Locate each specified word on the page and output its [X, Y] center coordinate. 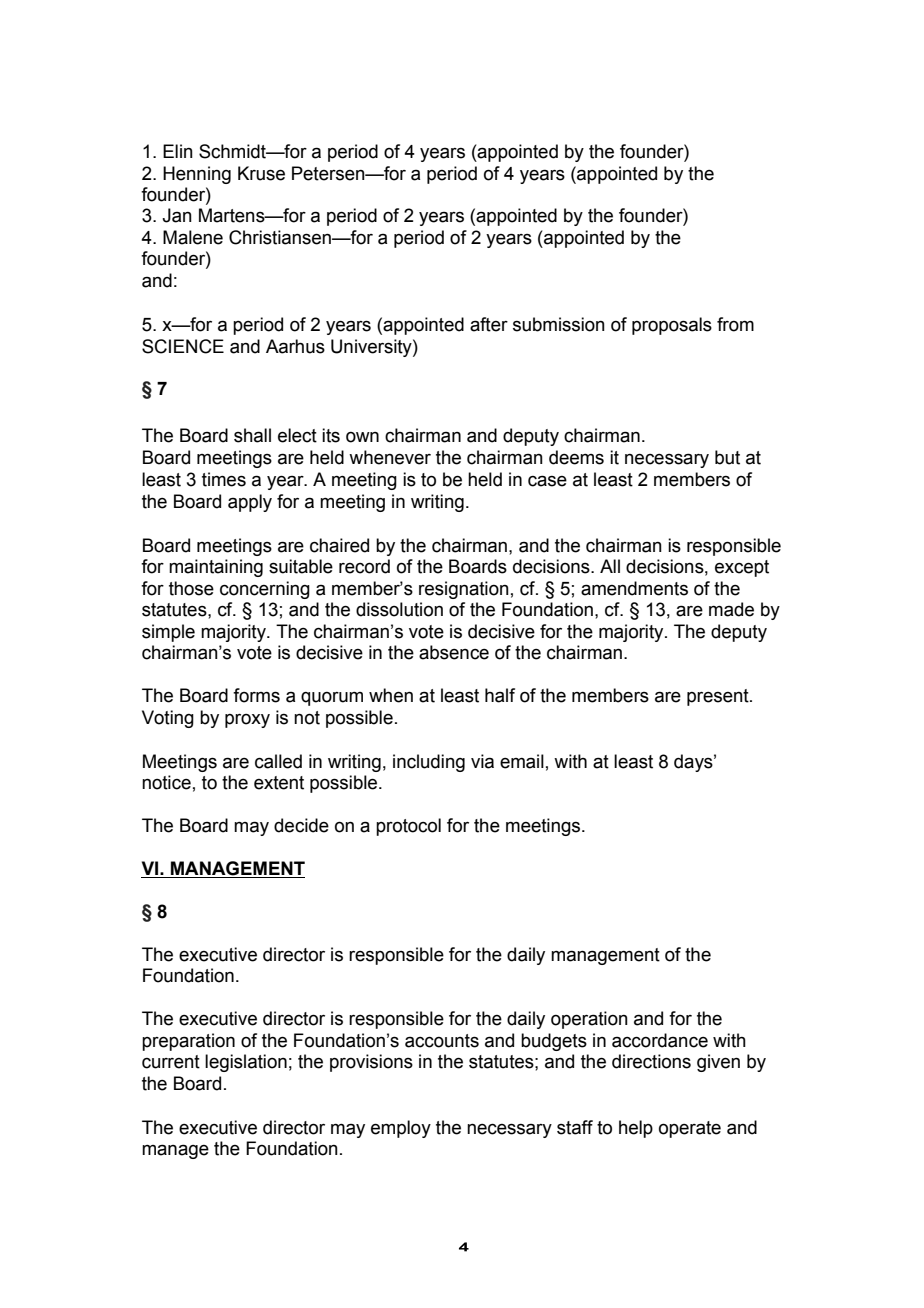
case [547, 481]
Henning [197, 175]
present [719, 697]
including [429, 763]
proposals [672, 326]
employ [401, 1129]
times [224, 479]
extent [279, 783]
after [489, 324]
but [727, 457]
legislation [246, 1063]
